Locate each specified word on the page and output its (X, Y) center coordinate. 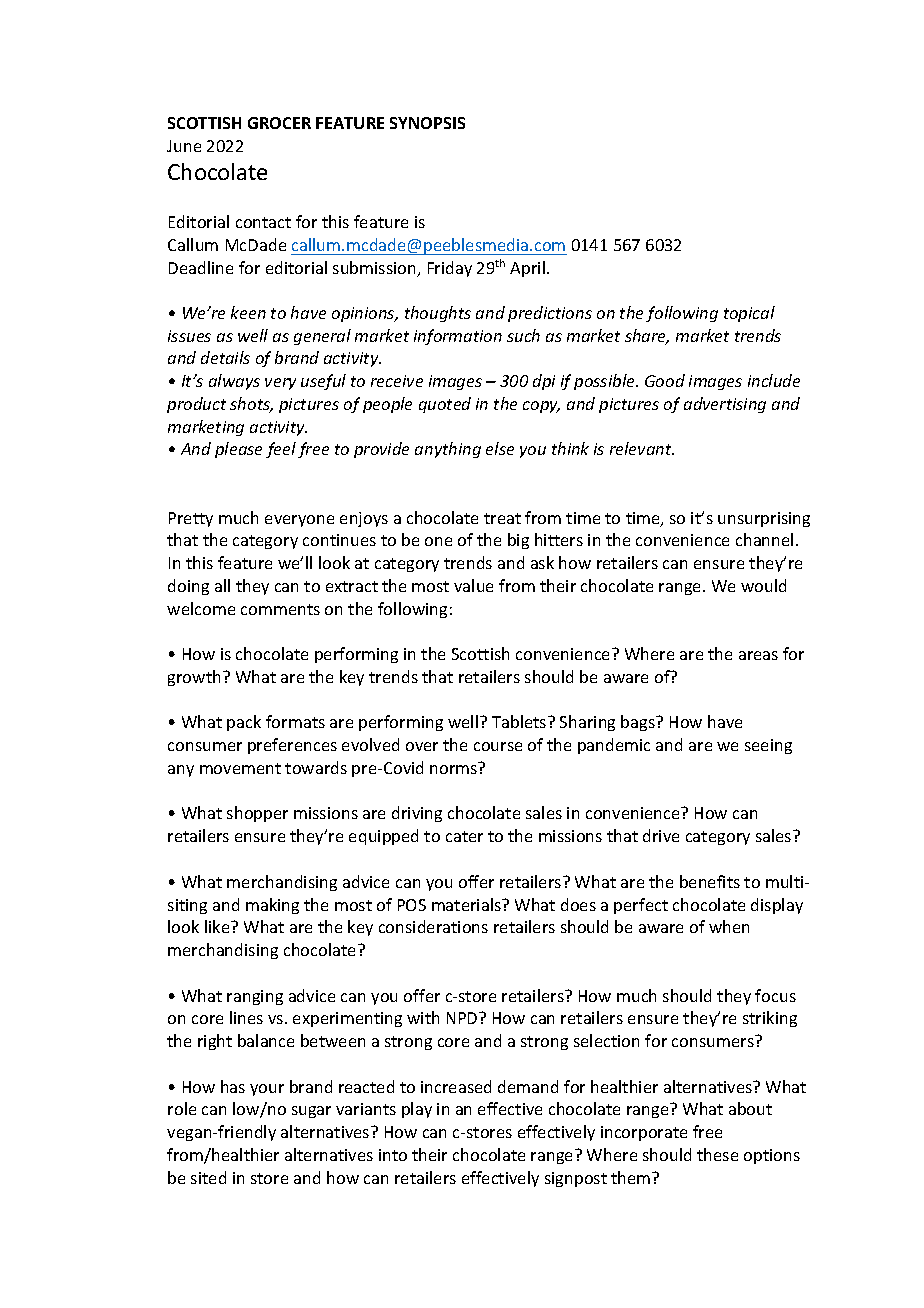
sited (208, 1177)
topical (749, 314)
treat (502, 518)
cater (464, 836)
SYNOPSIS (427, 123)
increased (456, 1086)
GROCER (279, 123)
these (717, 1154)
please (238, 450)
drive (661, 835)
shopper (257, 814)
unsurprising (764, 519)
